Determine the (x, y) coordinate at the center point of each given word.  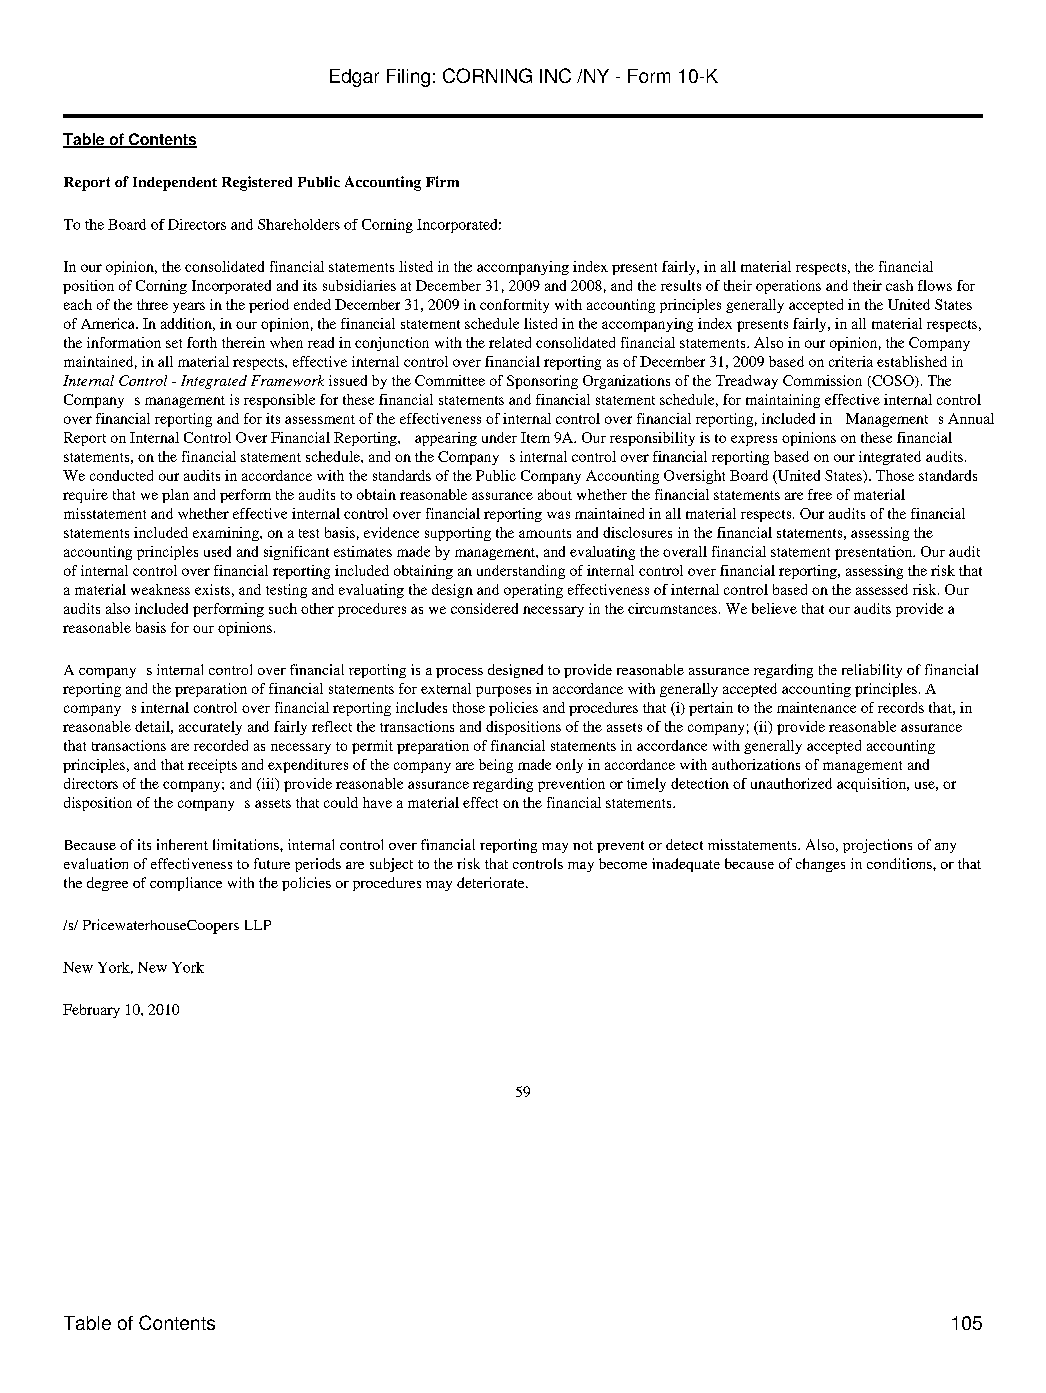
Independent (175, 184)
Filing (408, 78)
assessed (882, 589)
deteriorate (492, 882)
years (189, 307)
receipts (212, 766)
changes (820, 865)
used (217, 551)
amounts (545, 533)
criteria (851, 361)
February (91, 1011)
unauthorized (791, 783)
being (496, 766)
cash (899, 285)
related (510, 342)
